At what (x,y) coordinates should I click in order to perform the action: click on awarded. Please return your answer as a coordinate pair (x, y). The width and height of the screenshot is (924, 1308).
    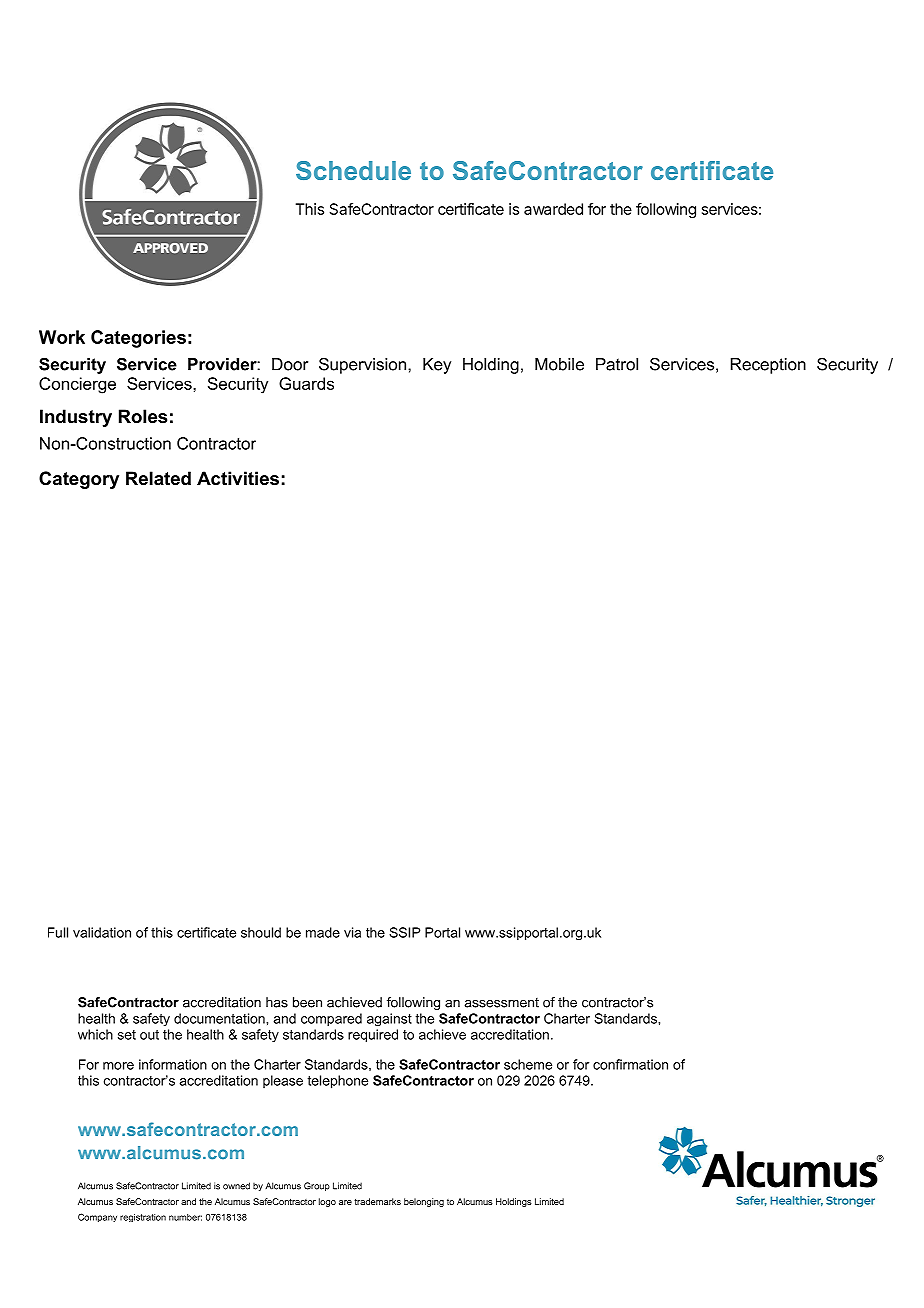
    Looking at the image, I should click on (553, 209).
